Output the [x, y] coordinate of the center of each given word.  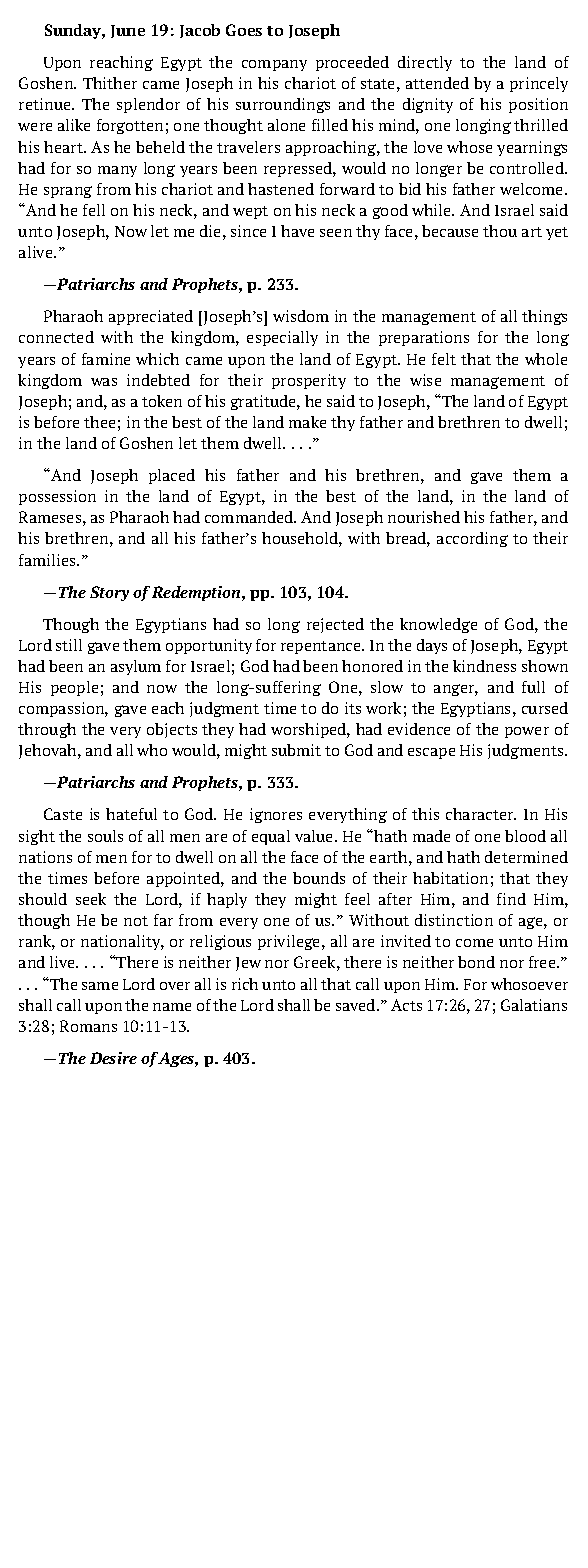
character [481, 814]
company [274, 65]
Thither [110, 83]
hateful [131, 814]
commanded [250, 517]
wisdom [301, 316]
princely [539, 84]
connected [56, 337]
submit [296, 750]
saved [357, 1005]
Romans [88, 1026]
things [544, 317]
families [49, 560]
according [472, 539]
